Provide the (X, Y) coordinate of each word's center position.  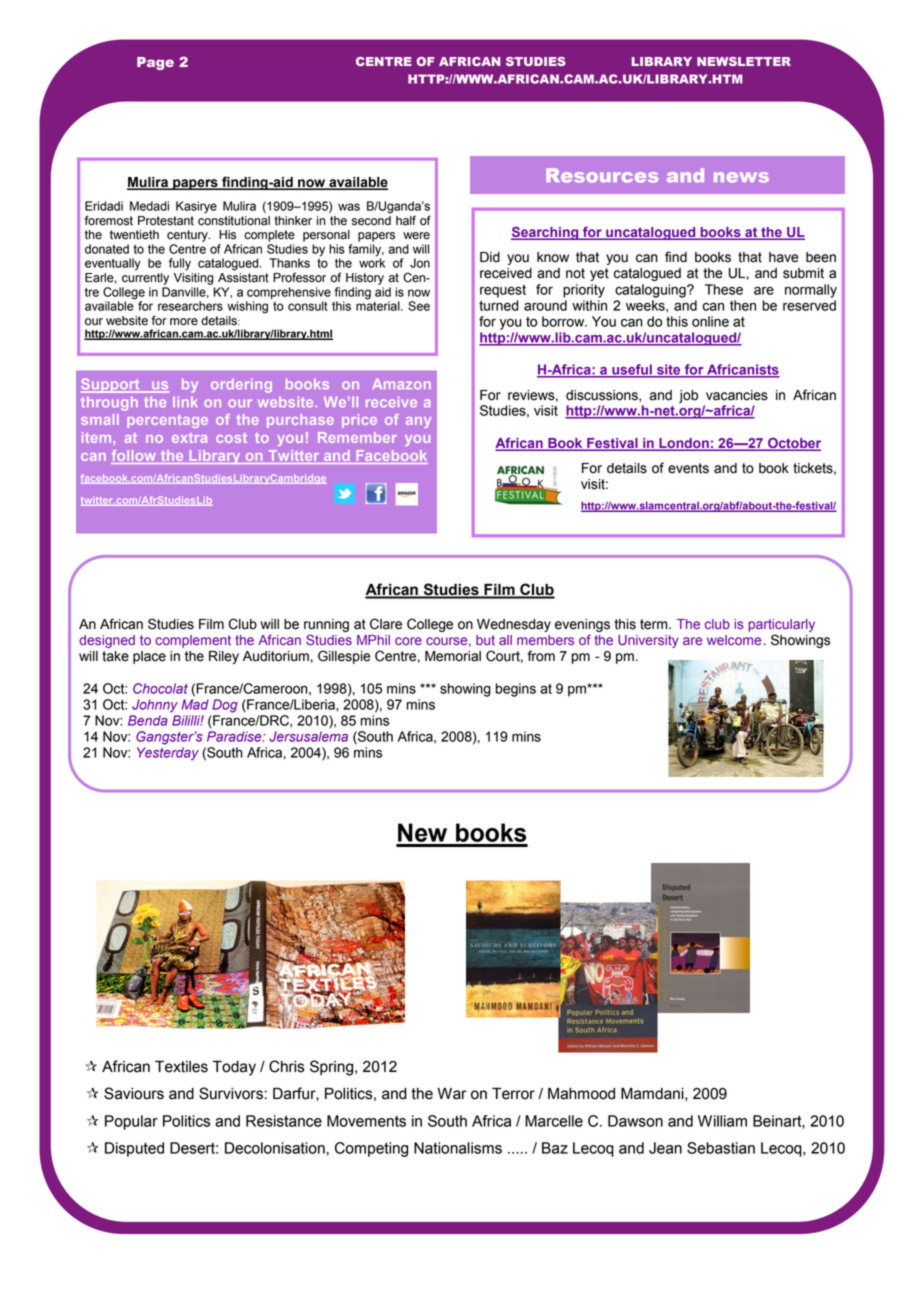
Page (155, 63)
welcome (734, 640)
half (406, 220)
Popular (131, 1122)
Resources (602, 175)
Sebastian (721, 1148)
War (452, 1094)
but (485, 640)
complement (193, 641)
